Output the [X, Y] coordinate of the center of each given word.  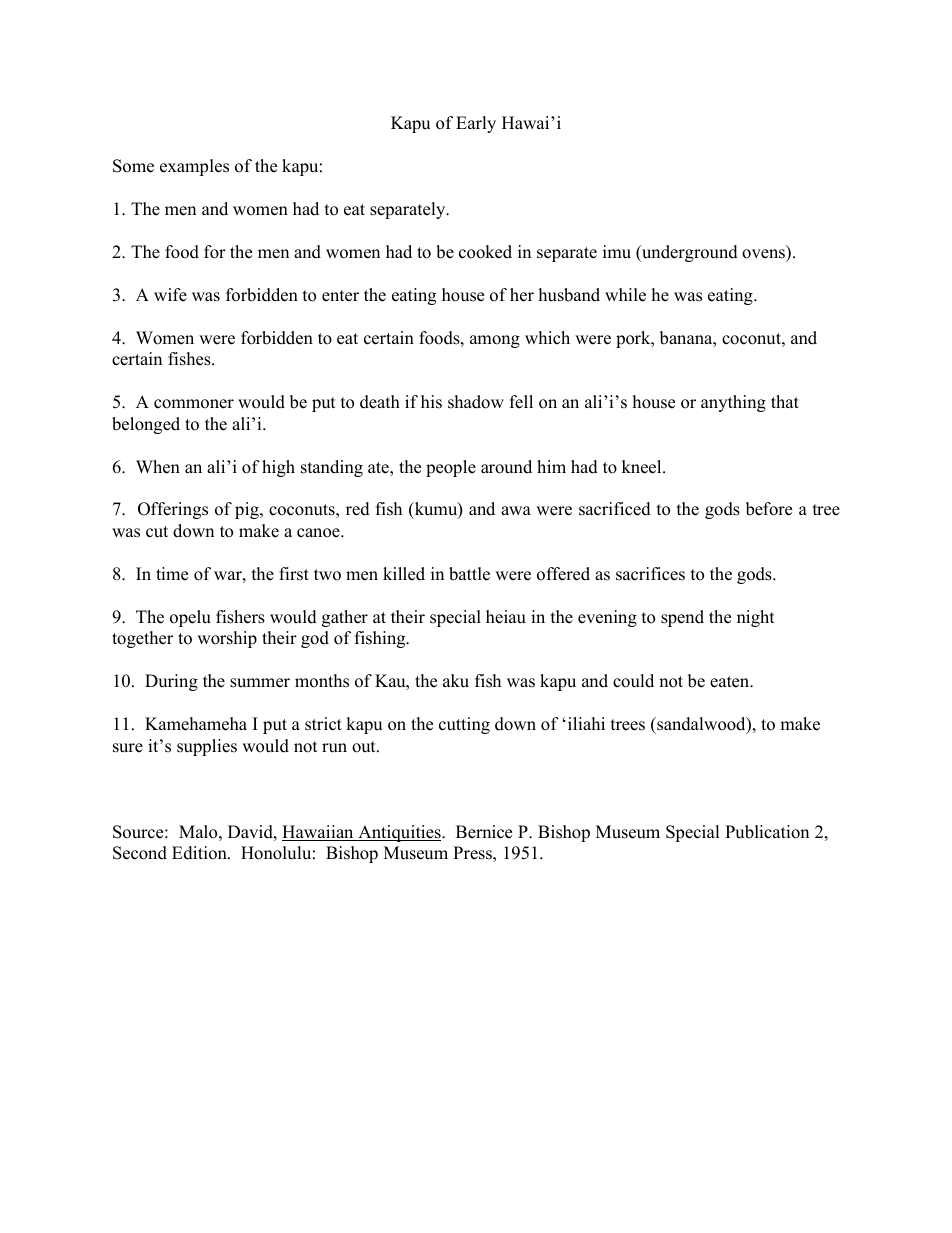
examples [194, 167]
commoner [194, 404]
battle [469, 574]
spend [682, 618]
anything [733, 403]
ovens [763, 254]
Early [476, 124]
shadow [476, 402]
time [172, 574]
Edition [200, 853]
